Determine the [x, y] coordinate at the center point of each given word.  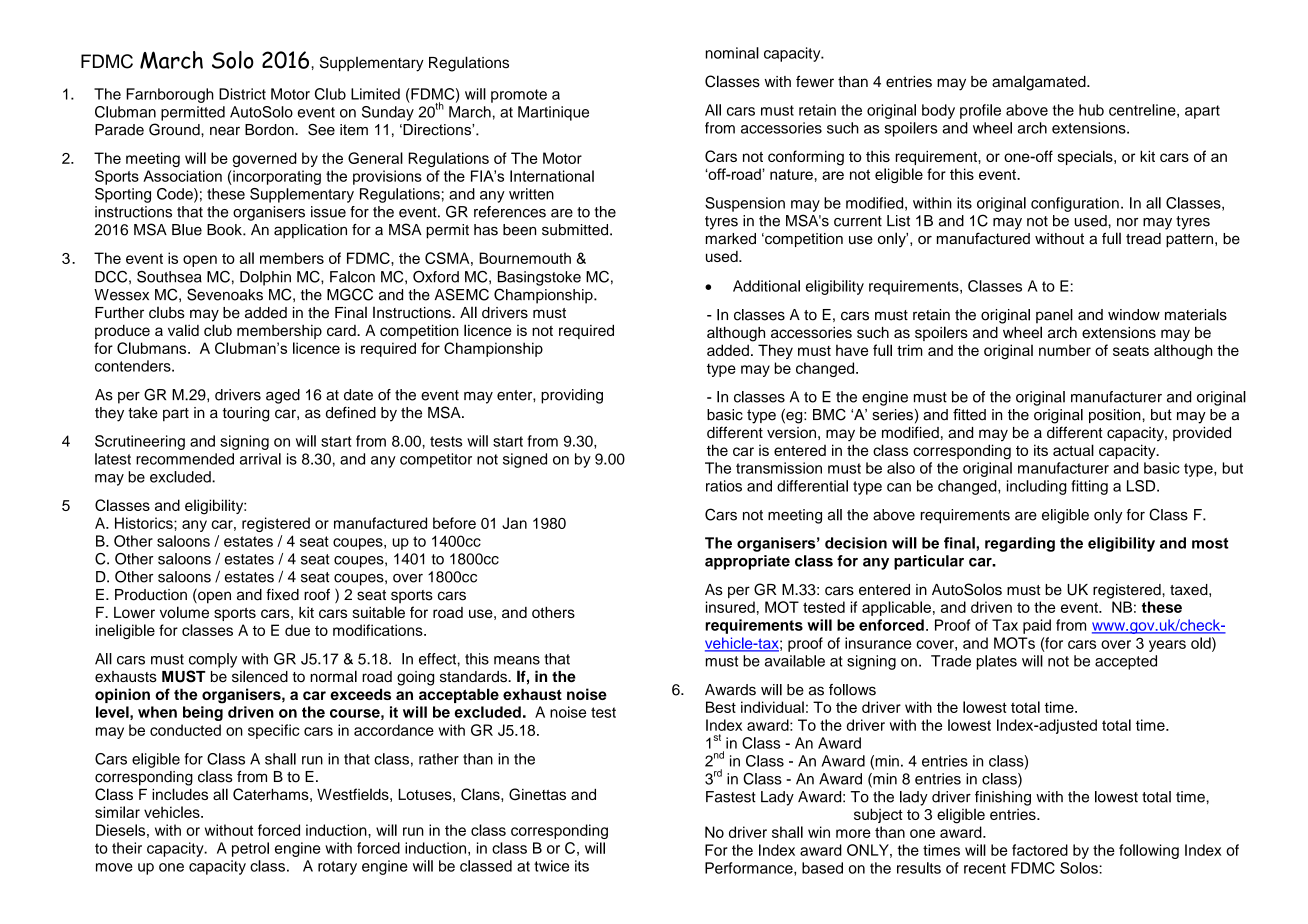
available [795, 661]
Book [225, 230]
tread [1143, 239]
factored [1040, 850]
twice [551, 866]
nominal [732, 53]
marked [731, 239]
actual [1073, 450]
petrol [250, 849]
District [242, 94]
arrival [260, 459]
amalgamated [1040, 83]
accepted [1126, 662]
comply [213, 660]
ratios [724, 486]
